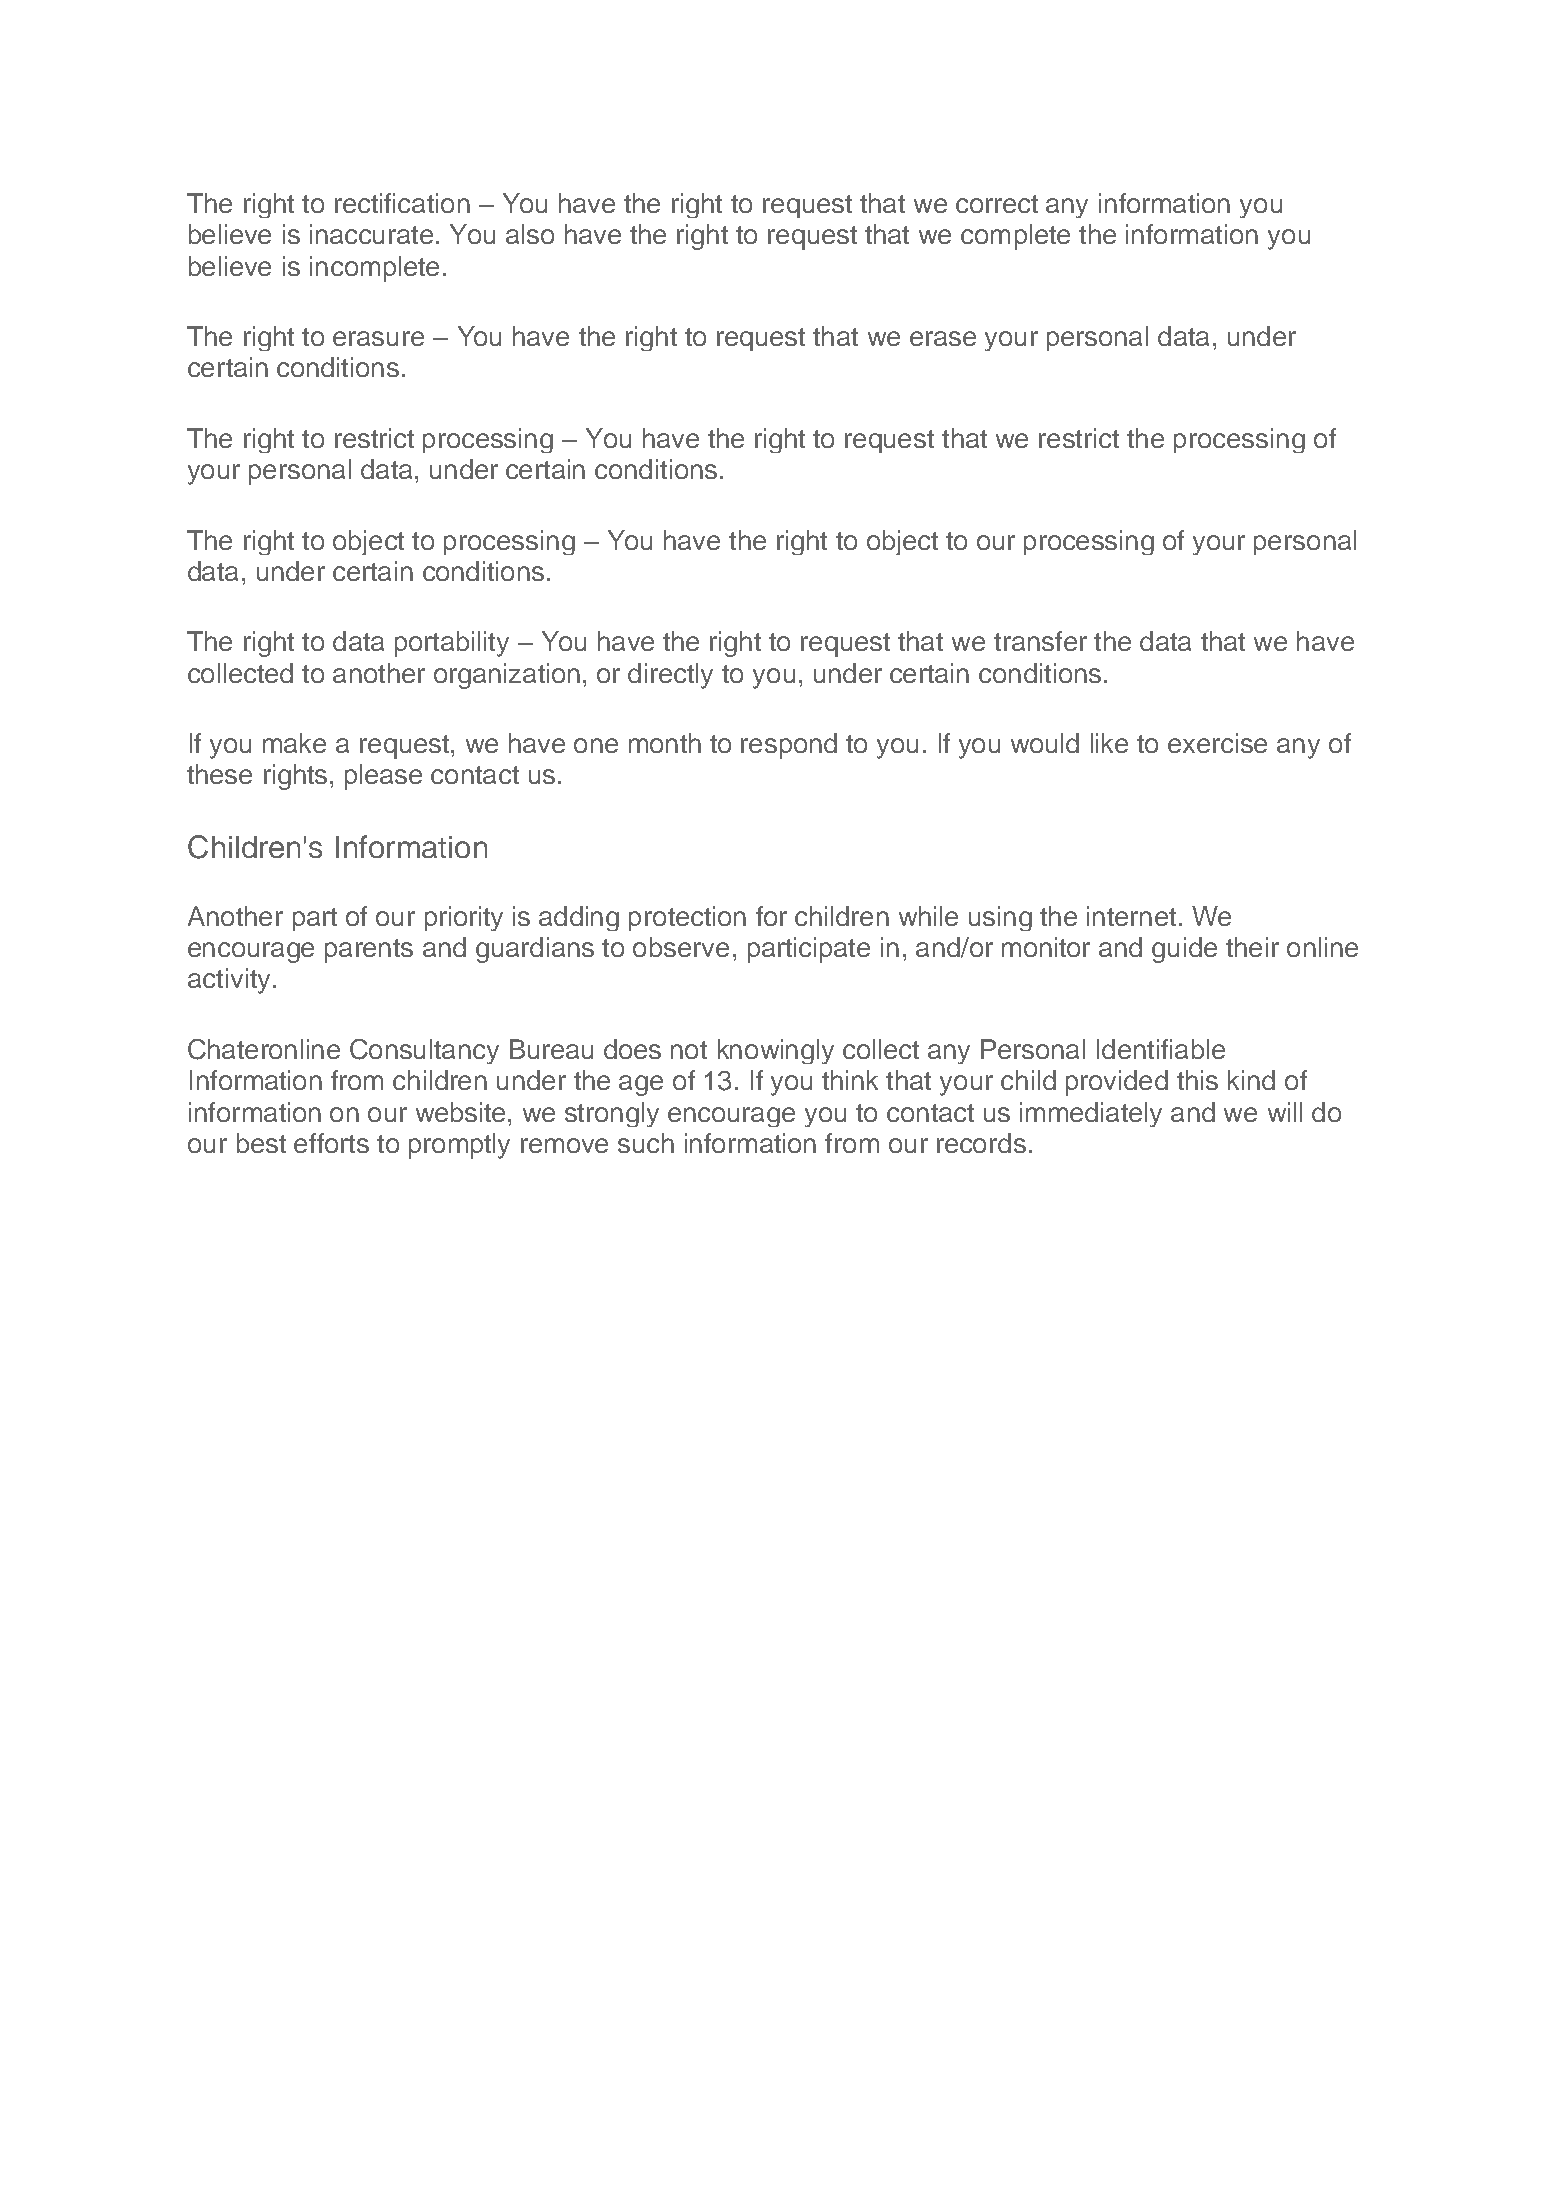 This image has height=2188, width=1548. I want to click on also, so click(530, 234).
